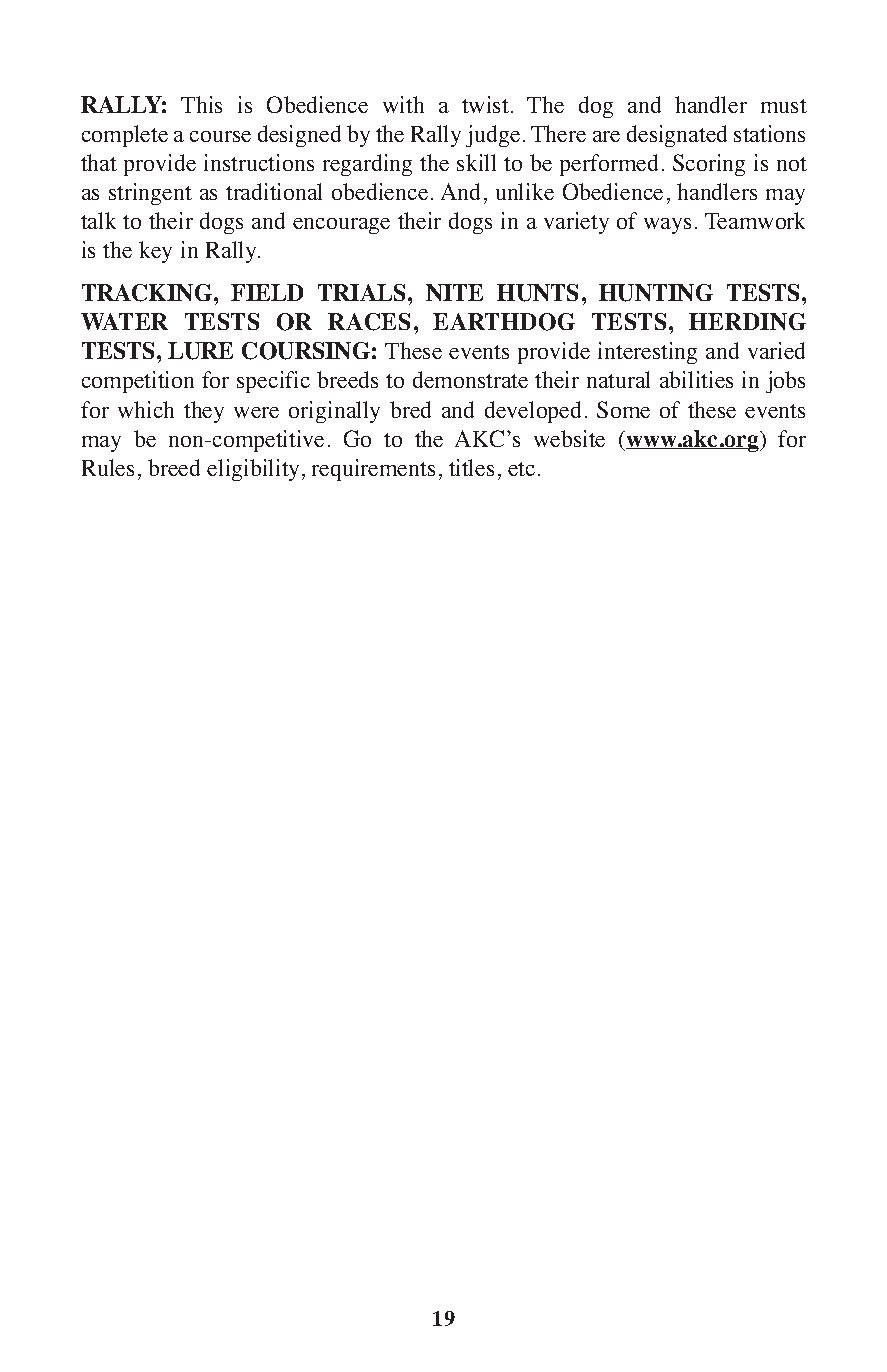  Describe the element at coordinates (200, 351) in the page. I see `LURE` at that location.
